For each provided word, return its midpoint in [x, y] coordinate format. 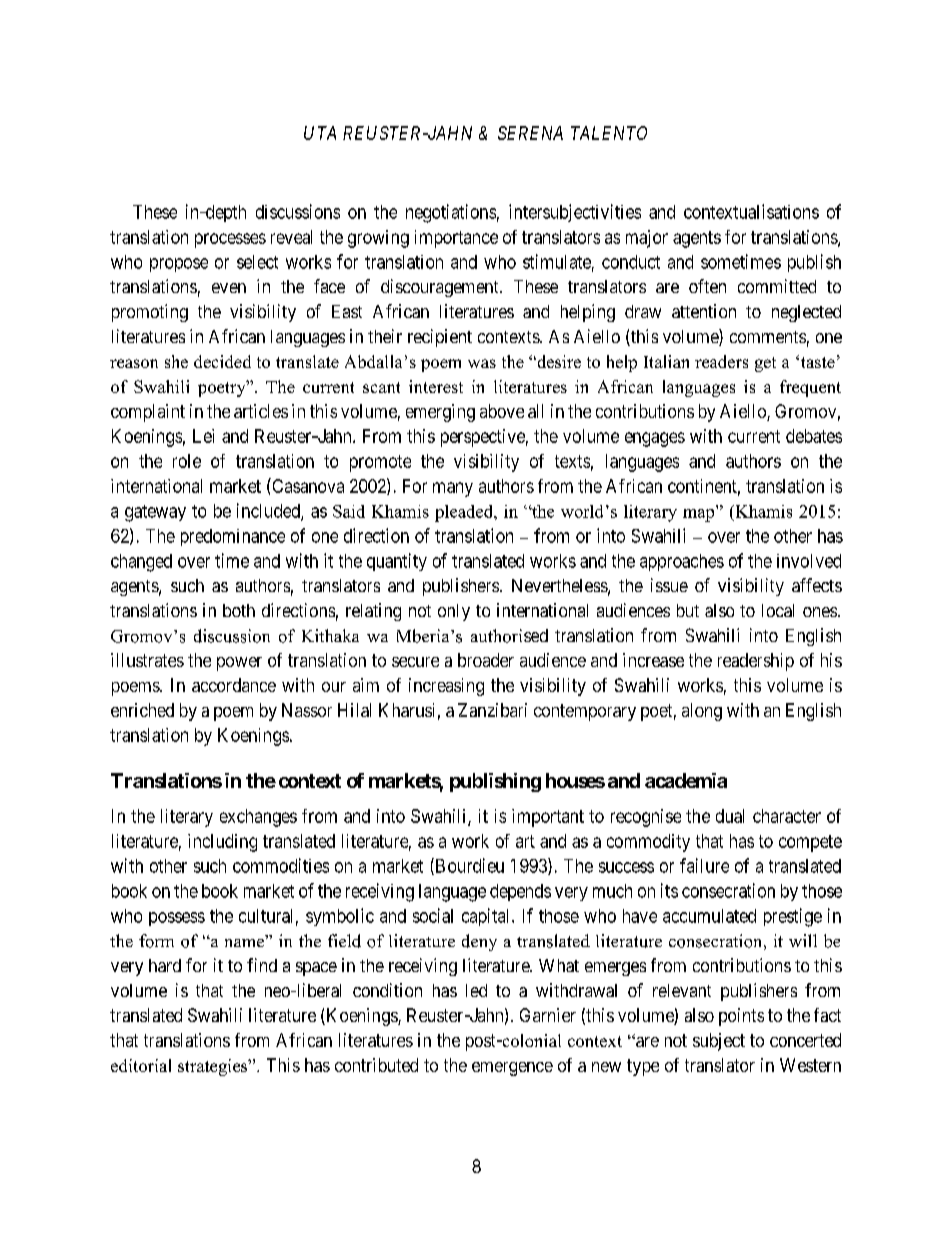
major [647, 239]
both [239, 610]
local [778, 610]
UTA [320, 133]
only [454, 612]
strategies [214, 1067]
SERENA [530, 133]
